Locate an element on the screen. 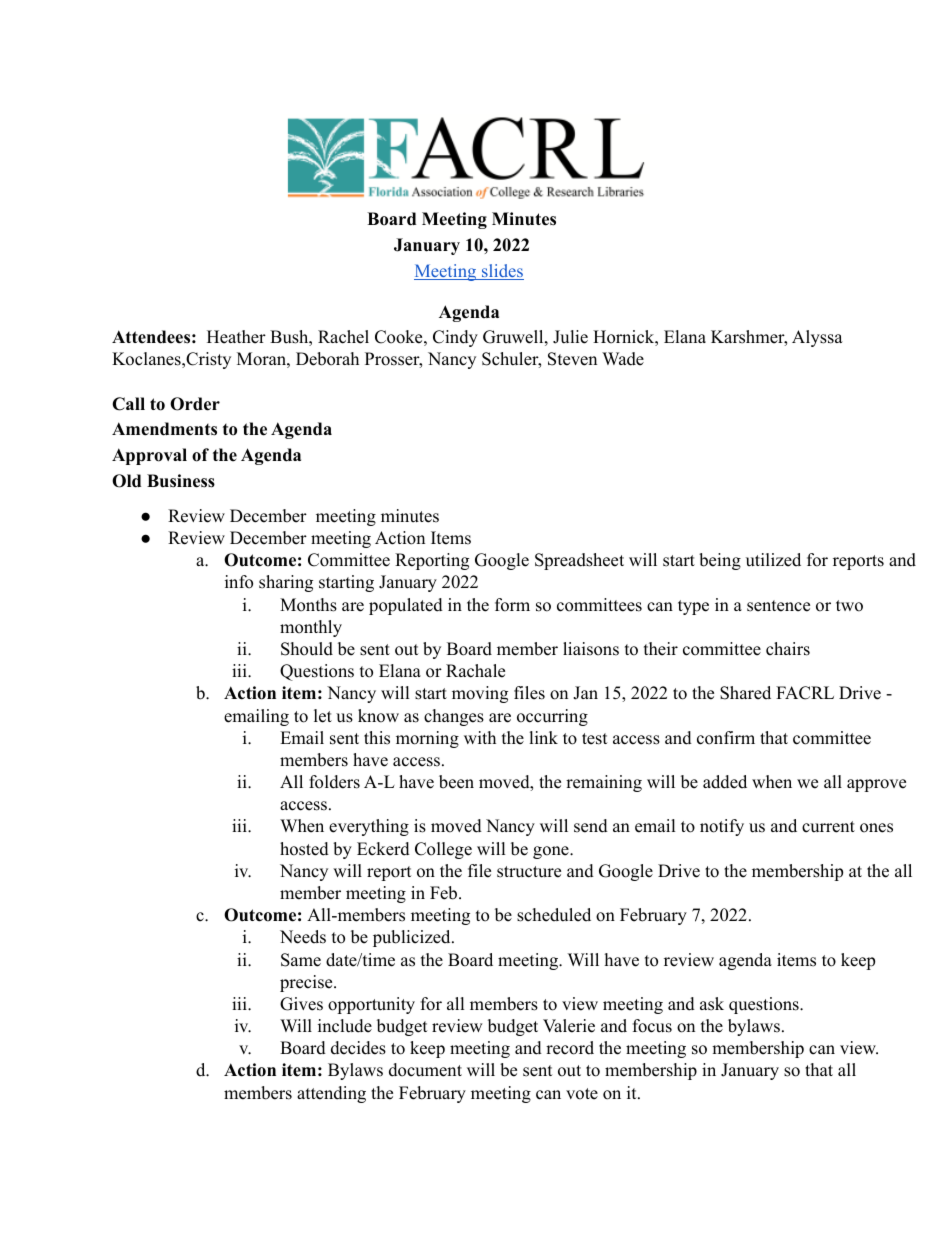 Image resolution: width=952 pixels, height=1233 pixels. utilized is located at coordinates (773, 560).
